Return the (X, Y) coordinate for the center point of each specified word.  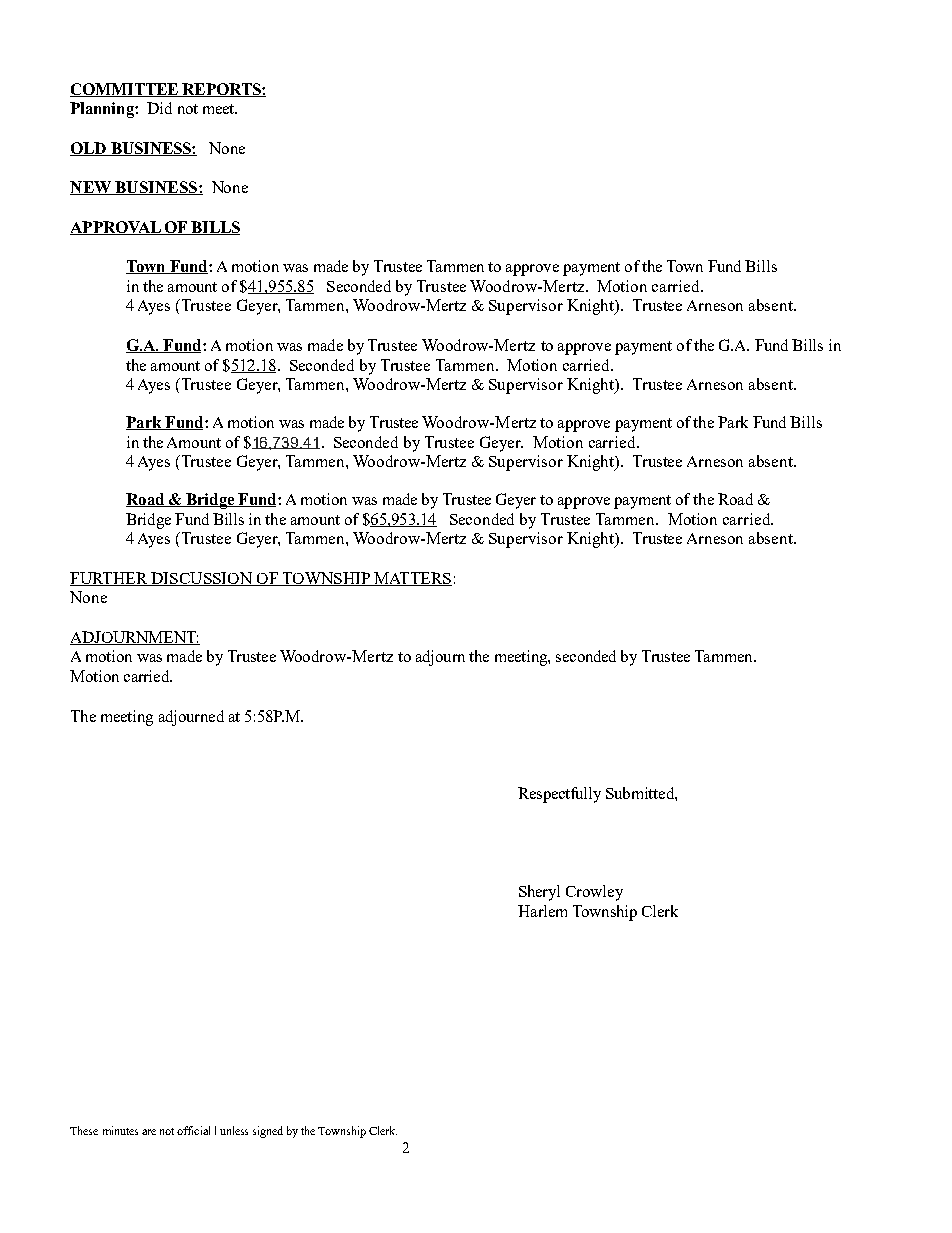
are (149, 1132)
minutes (120, 1130)
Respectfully (559, 795)
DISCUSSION (201, 579)
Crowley (594, 893)
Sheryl (539, 893)
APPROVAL (116, 228)
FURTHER (110, 579)
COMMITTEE (125, 90)
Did (159, 108)
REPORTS (221, 90)
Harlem (542, 911)
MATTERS (412, 579)
